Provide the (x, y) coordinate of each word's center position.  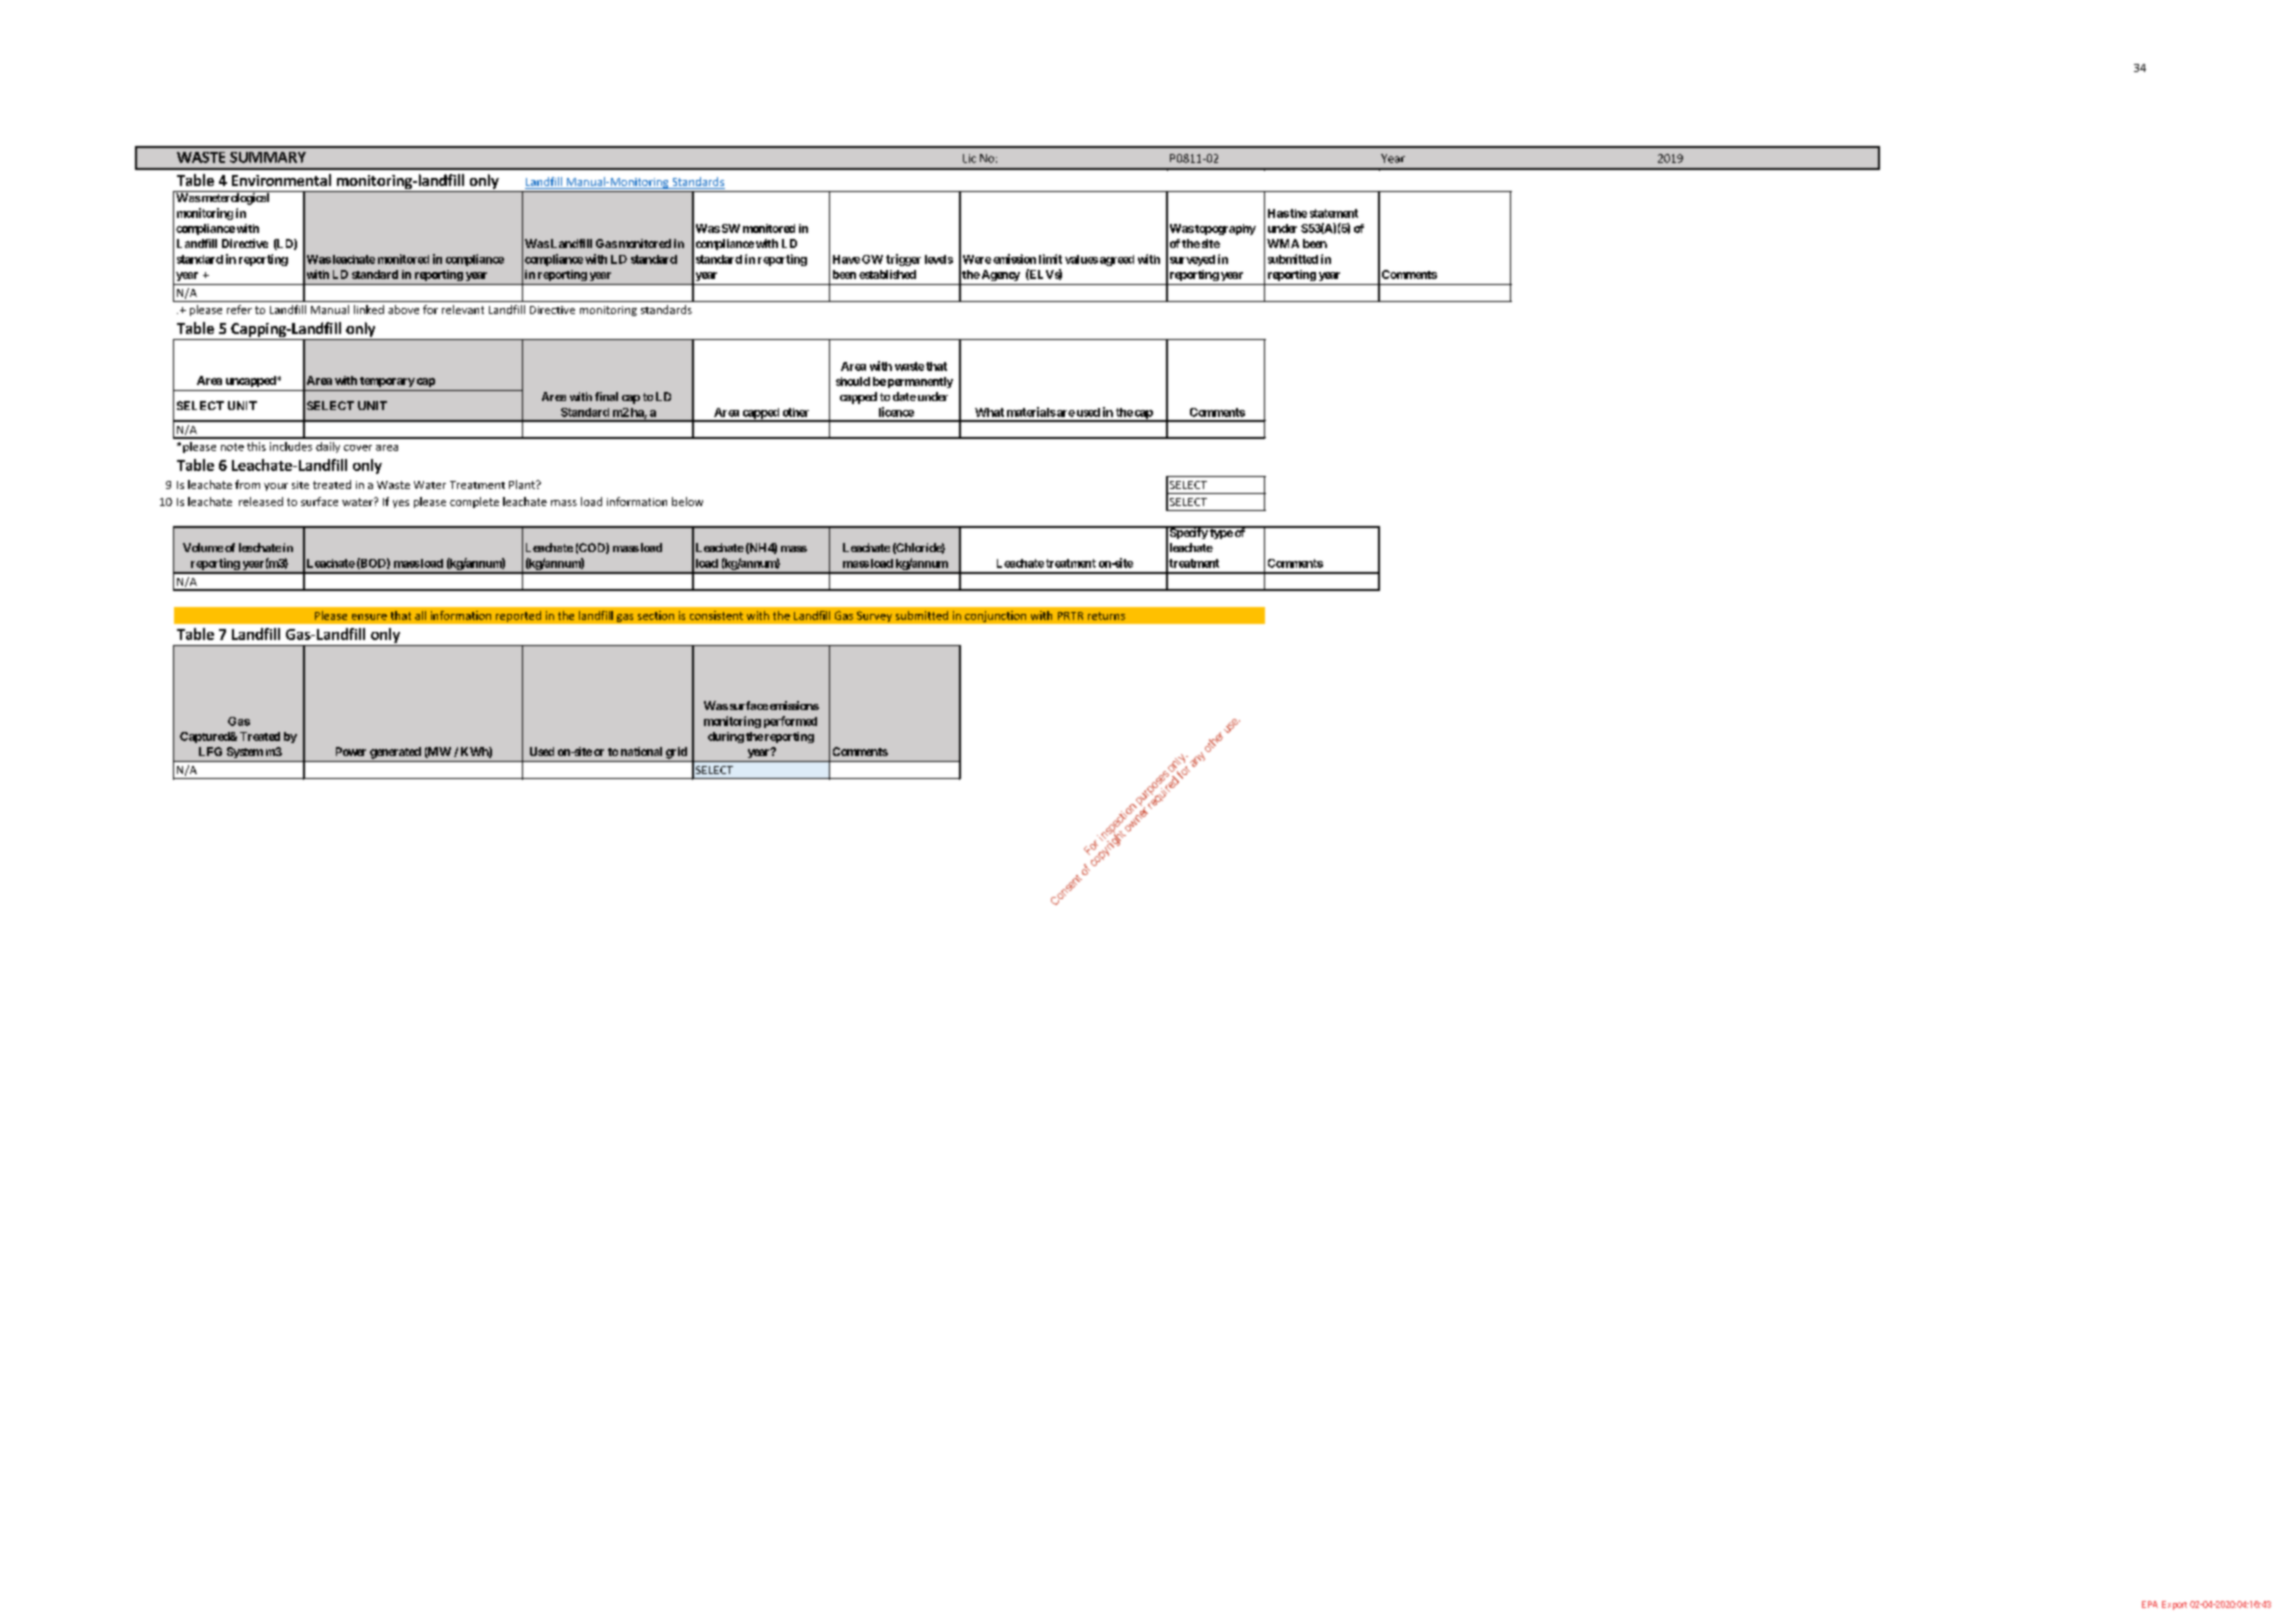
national (641, 751)
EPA (2150, 1604)
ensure (369, 617)
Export (2174, 1605)
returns (1106, 616)
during (726, 737)
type (1221, 533)
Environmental (281, 180)
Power (351, 751)
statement (1334, 213)
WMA (1283, 243)
